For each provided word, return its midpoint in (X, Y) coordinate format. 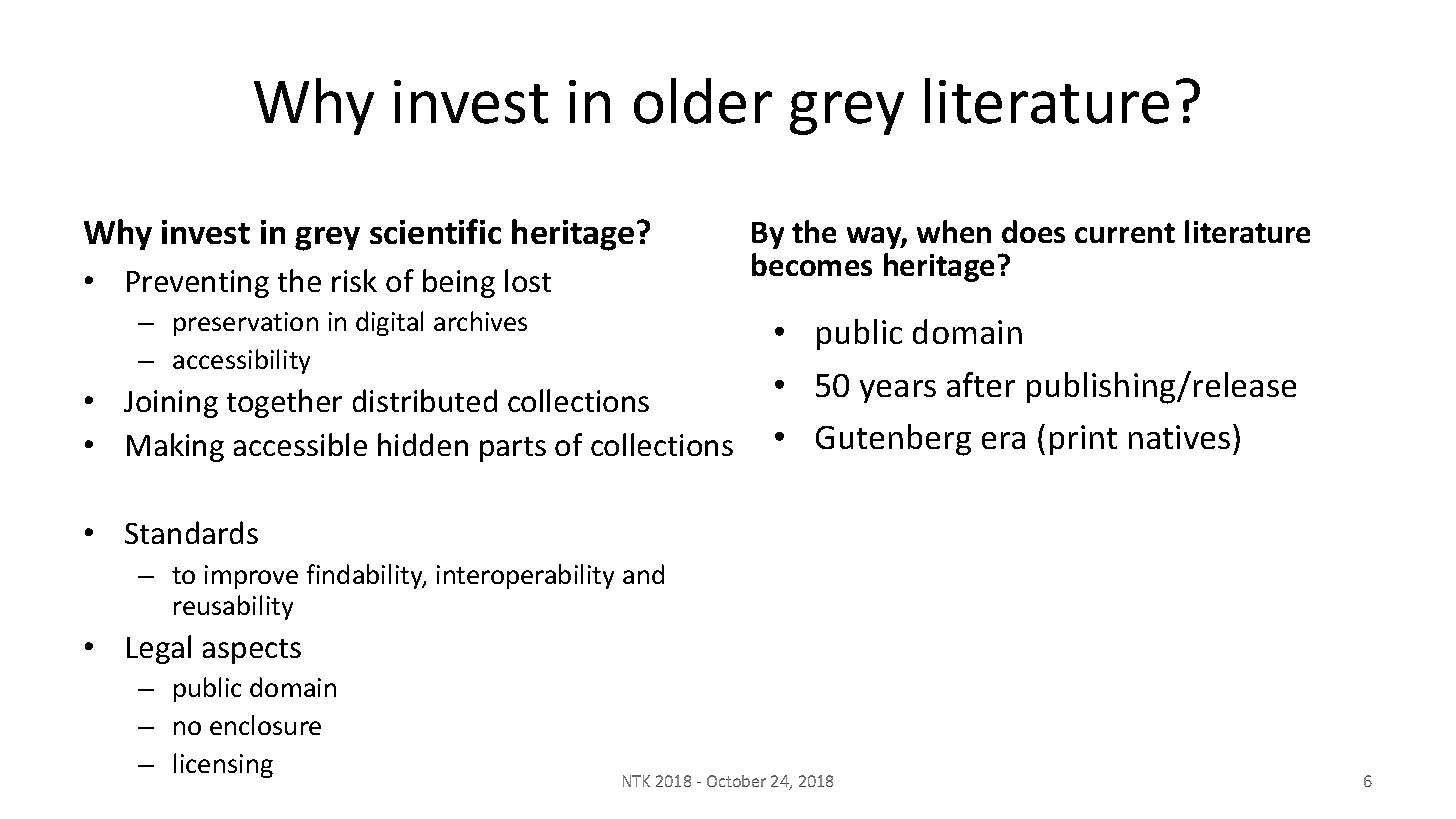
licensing (223, 765)
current (1125, 233)
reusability (233, 607)
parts (513, 449)
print (1083, 440)
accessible (300, 444)
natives (1179, 437)
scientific (435, 231)
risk (354, 280)
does (1033, 231)
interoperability (525, 576)
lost (528, 280)
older (703, 101)
